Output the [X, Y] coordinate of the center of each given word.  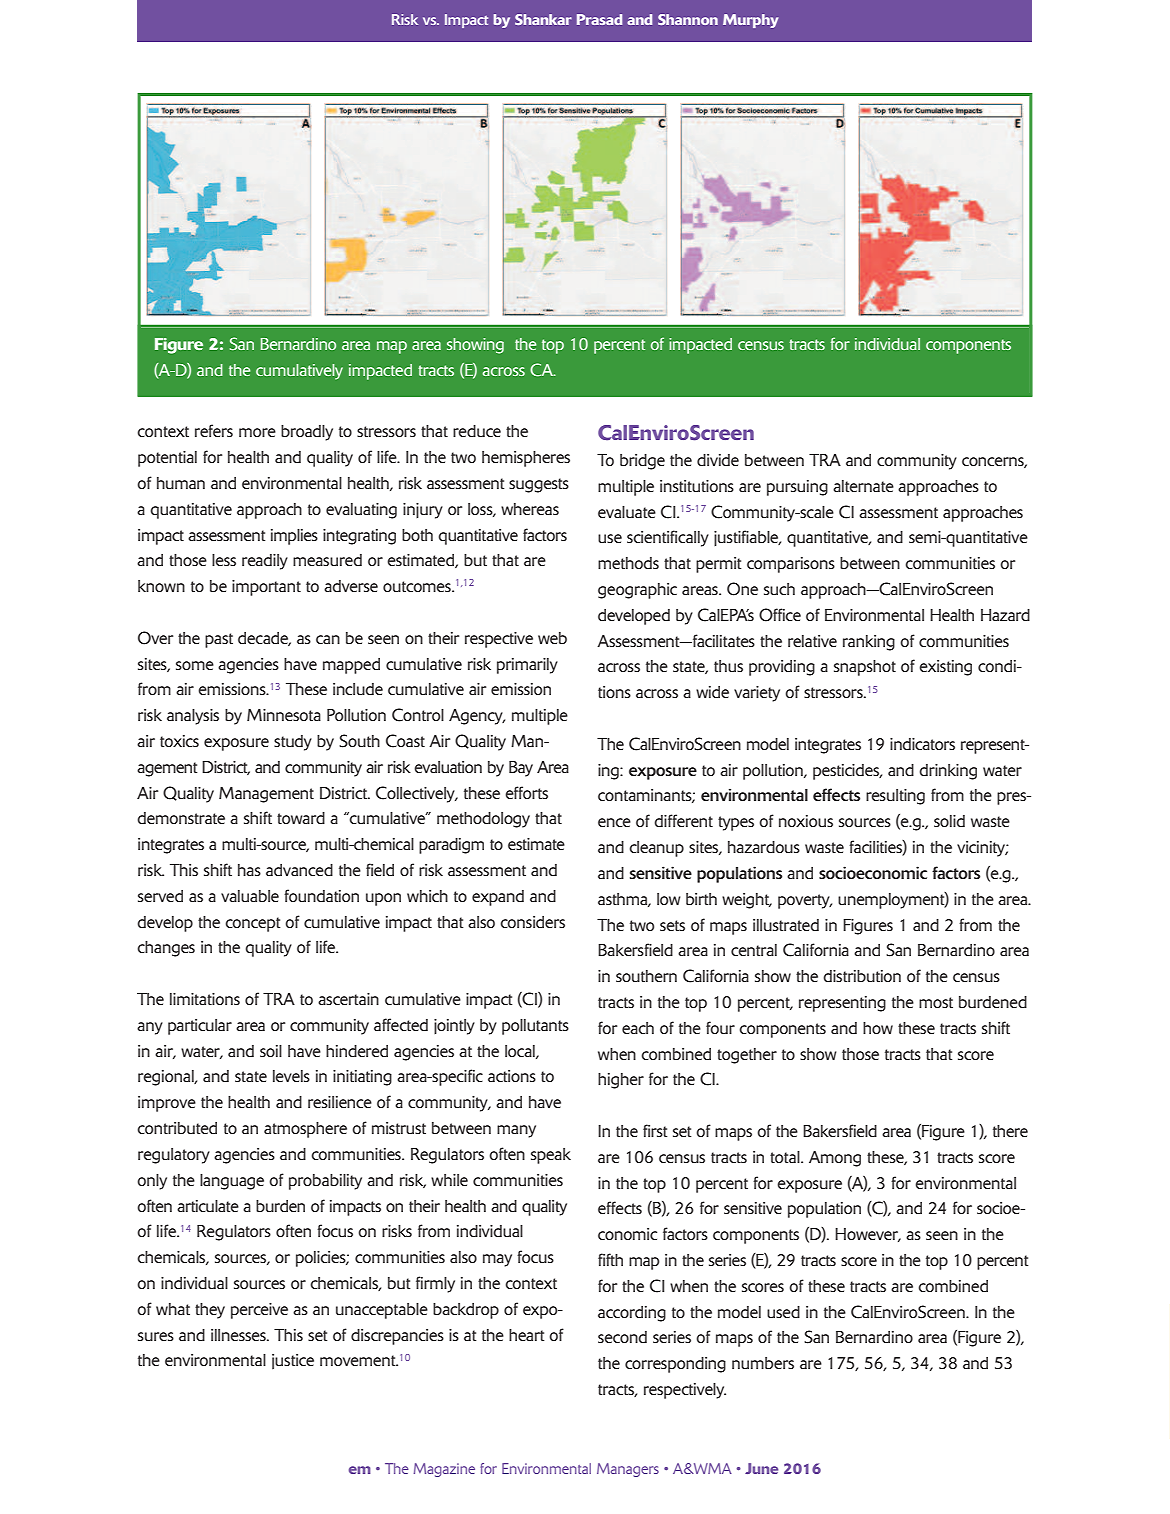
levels [291, 1076]
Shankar [543, 19]
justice [293, 1362]
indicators [922, 744]
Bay [521, 769]
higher [621, 1081]
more [257, 432]
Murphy [750, 21]
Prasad [599, 19]
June [761, 1468]
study [293, 743]
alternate [863, 486]
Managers [628, 1470]
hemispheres [526, 459]
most [936, 1002]
